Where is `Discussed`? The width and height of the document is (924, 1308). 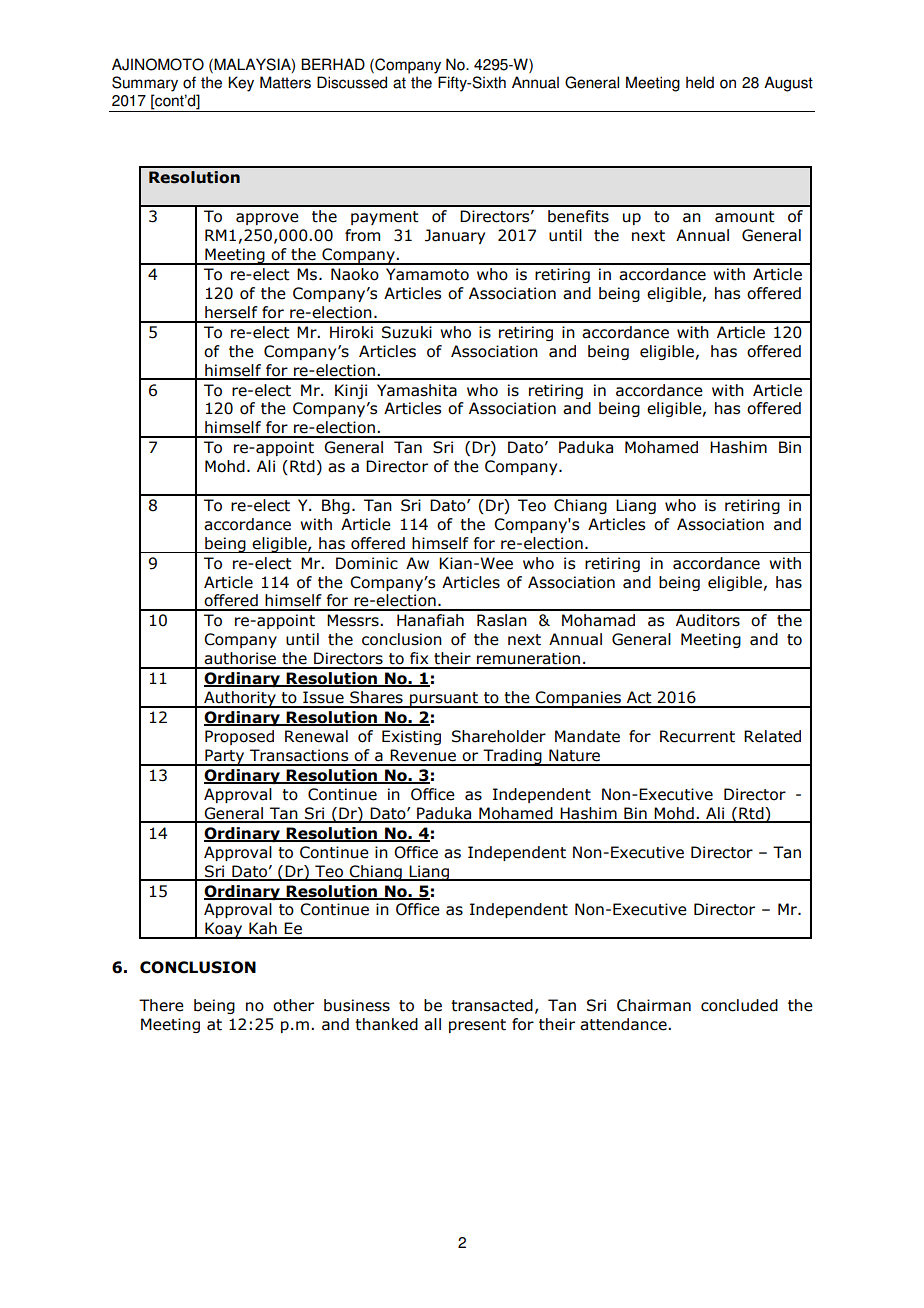 Discussed is located at coordinates (352, 82).
